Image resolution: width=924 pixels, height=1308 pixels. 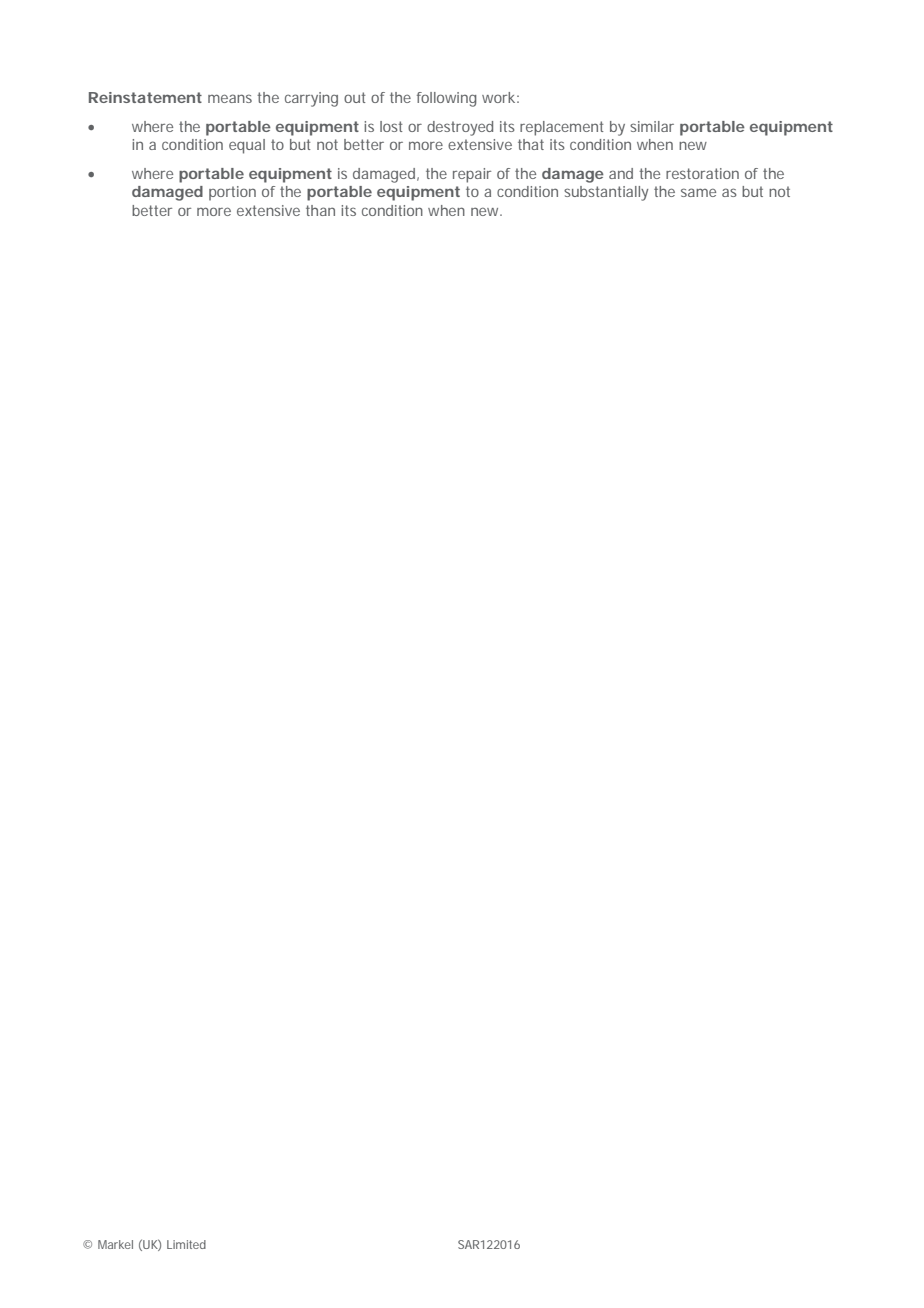 What do you see at coordinates (652, 126) in the document?
I see `similar` at bounding box center [652, 126].
